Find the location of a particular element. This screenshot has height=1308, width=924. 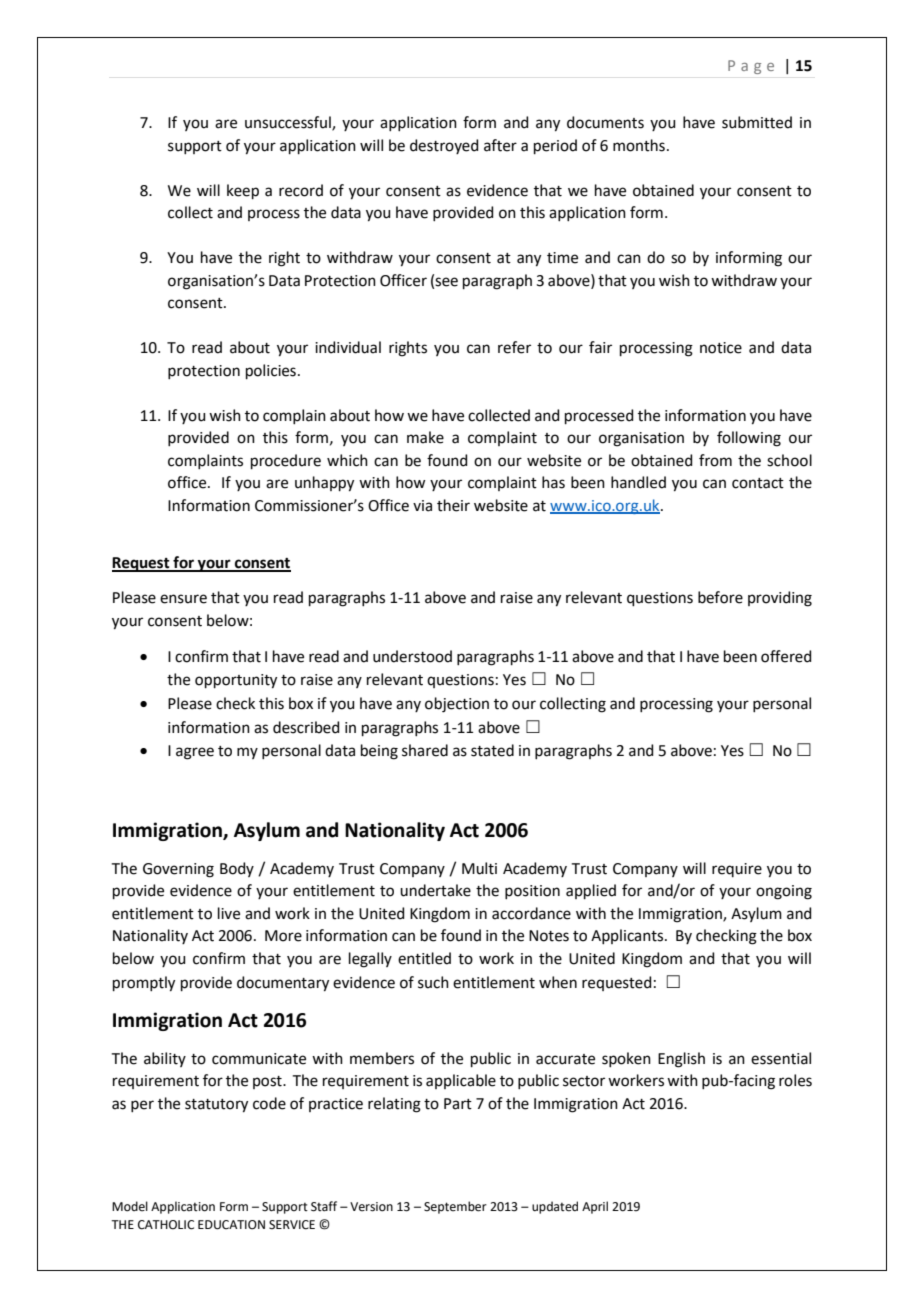

make is located at coordinates (425, 437).
